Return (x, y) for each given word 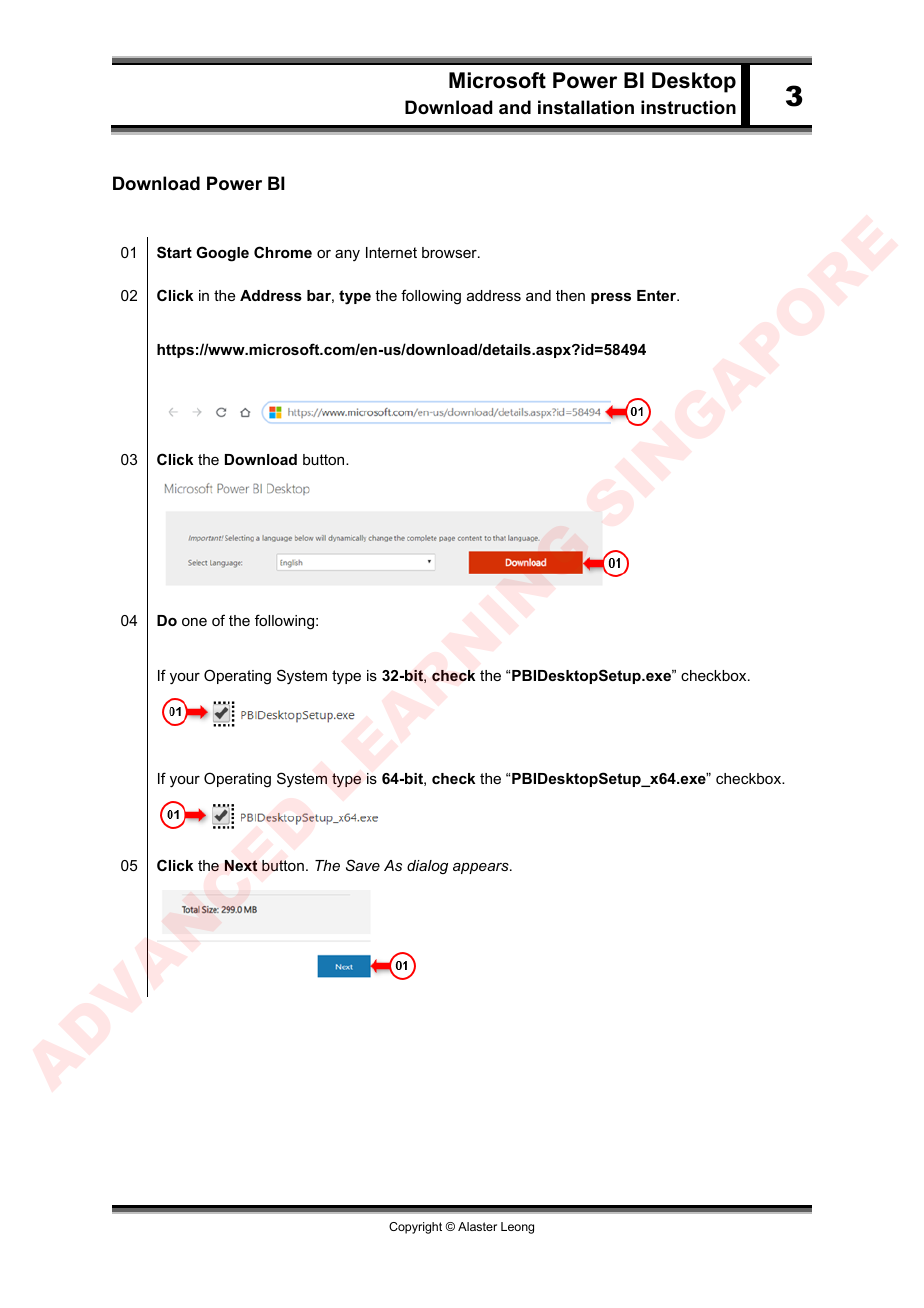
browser (450, 252)
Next (241, 866)
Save (363, 865)
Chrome (283, 252)
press (611, 298)
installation (586, 107)
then (570, 295)
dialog (427, 867)
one (194, 622)
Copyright (415, 1228)
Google (222, 254)
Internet (391, 252)
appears (482, 868)
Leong (517, 1228)
